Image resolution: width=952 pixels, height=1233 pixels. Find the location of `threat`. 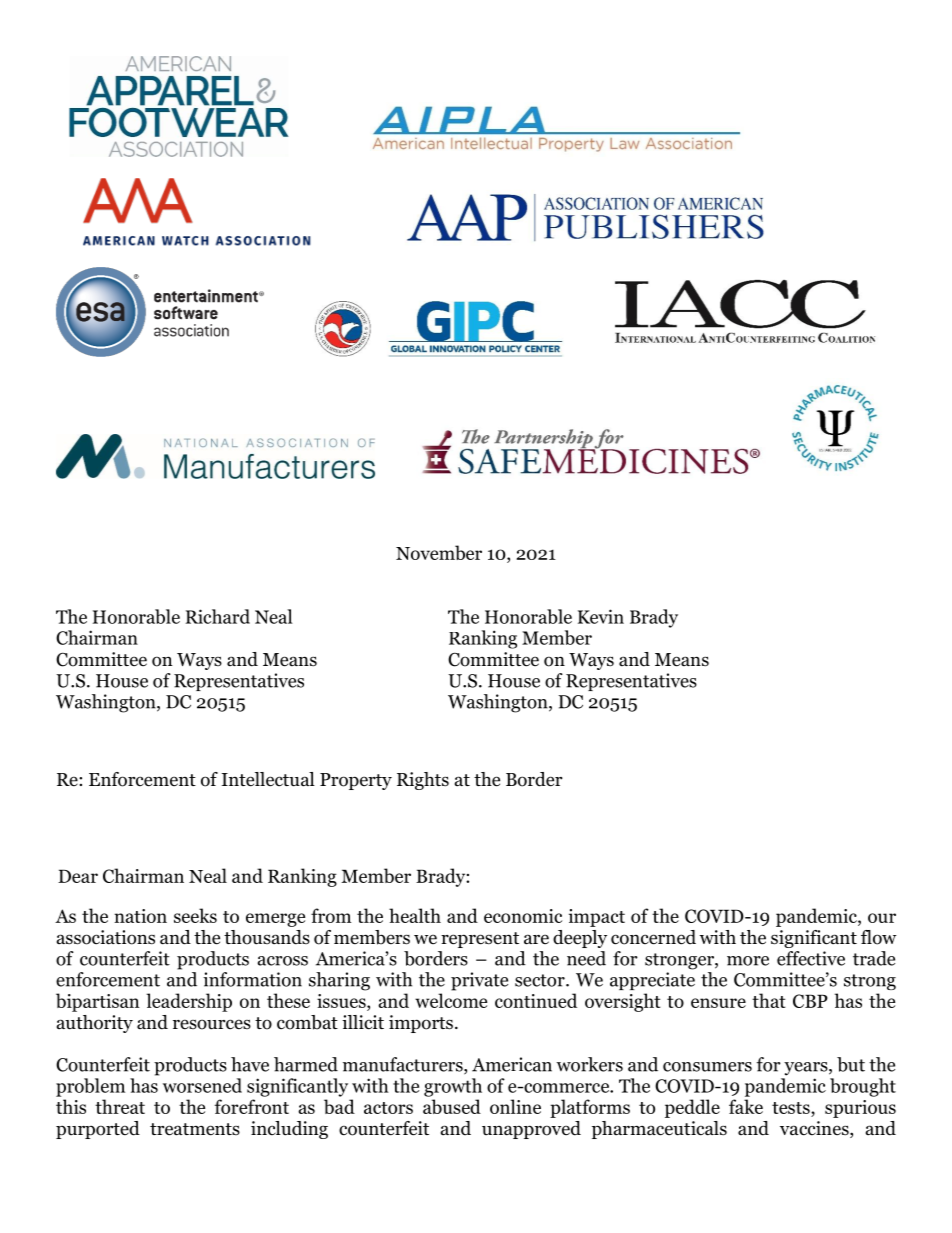

threat is located at coordinates (120, 1106).
